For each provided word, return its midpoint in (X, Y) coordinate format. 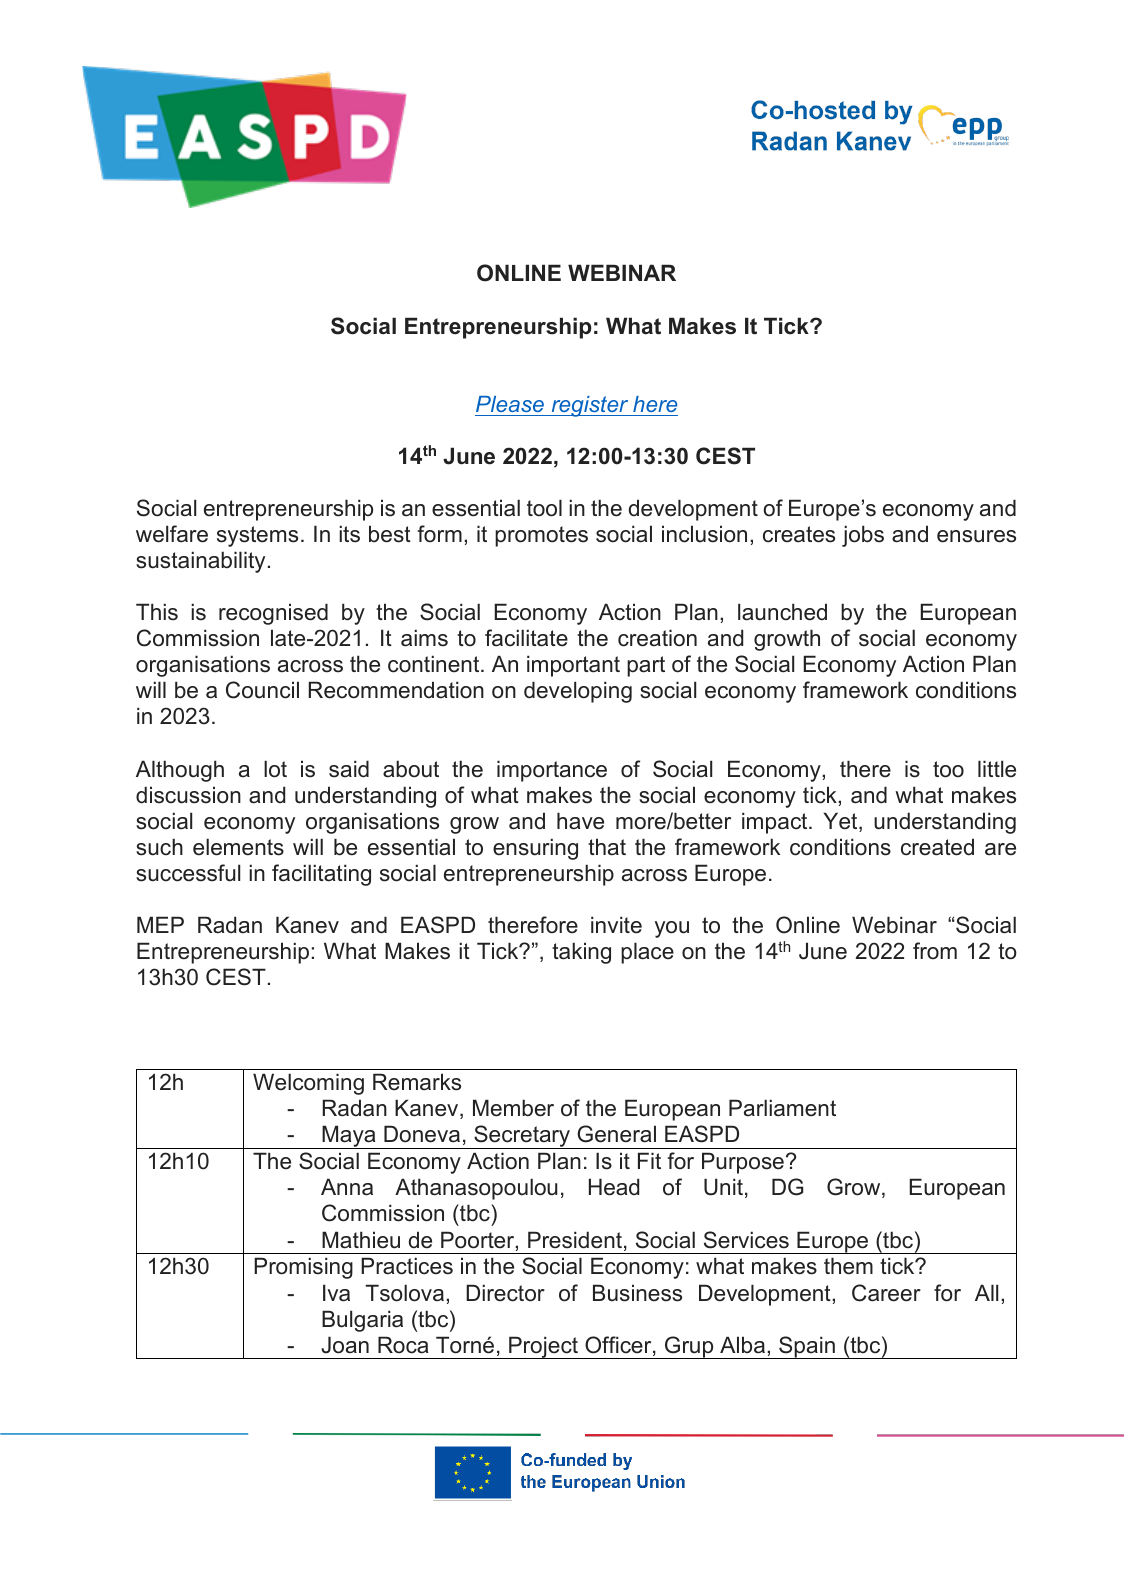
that (607, 847)
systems (257, 536)
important (573, 666)
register (590, 406)
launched (782, 612)
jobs (863, 536)
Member (513, 1108)
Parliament (782, 1108)
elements (238, 847)
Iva (336, 1293)
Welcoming (308, 1084)
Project (543, 1347)
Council (262, 690)
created (937, 847)
